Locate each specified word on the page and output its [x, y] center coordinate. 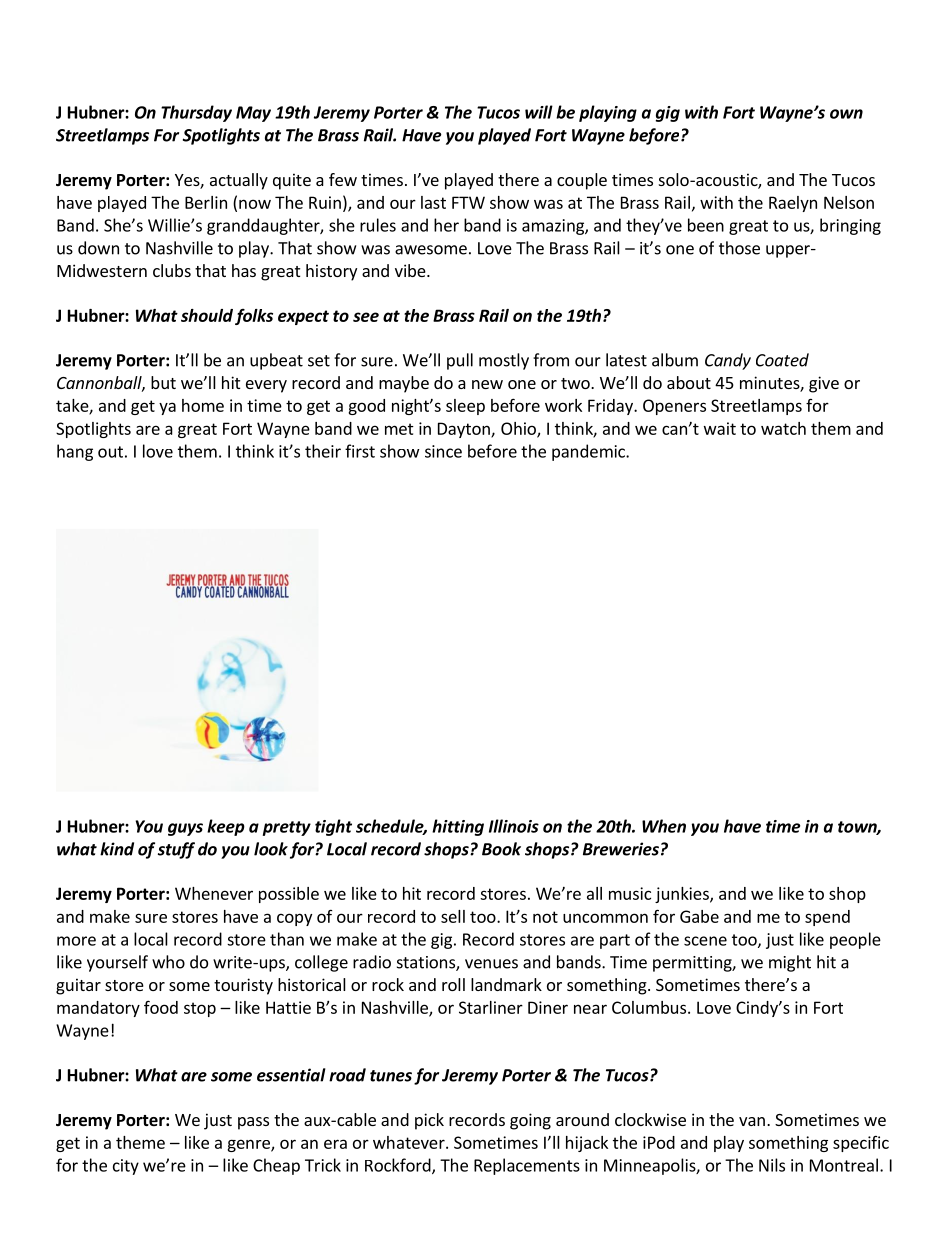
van [752, 1121]
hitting [458, 827]
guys [185, 829]
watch [783, 428]
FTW [468, 202]
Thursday [196, 113]
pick [429, 1121]
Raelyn [793, 204]
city [126, 1167]
